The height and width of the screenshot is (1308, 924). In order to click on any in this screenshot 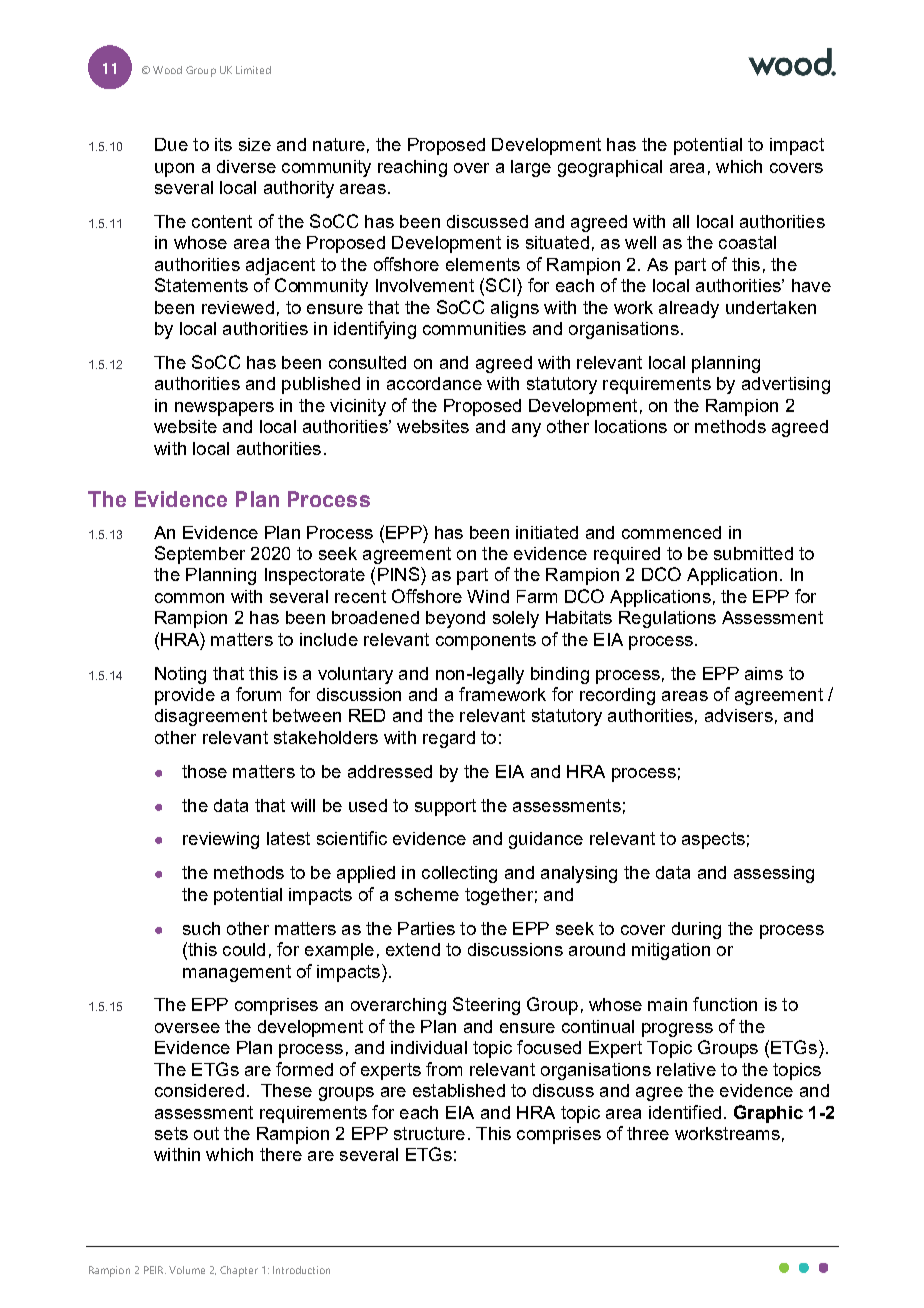, I will do `click(526, 430)`.
